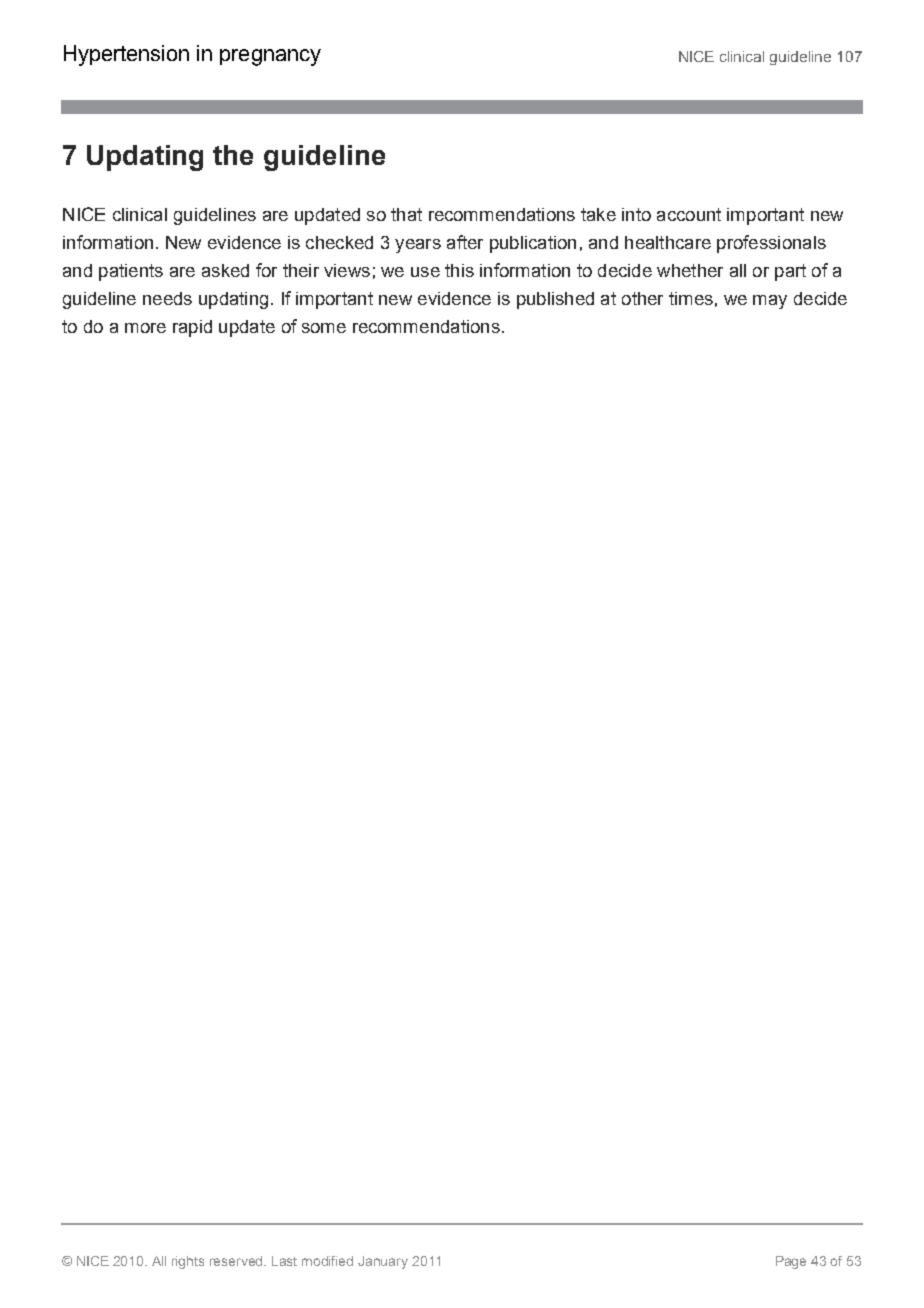  I want to click on rights, so click(188, 1262).
